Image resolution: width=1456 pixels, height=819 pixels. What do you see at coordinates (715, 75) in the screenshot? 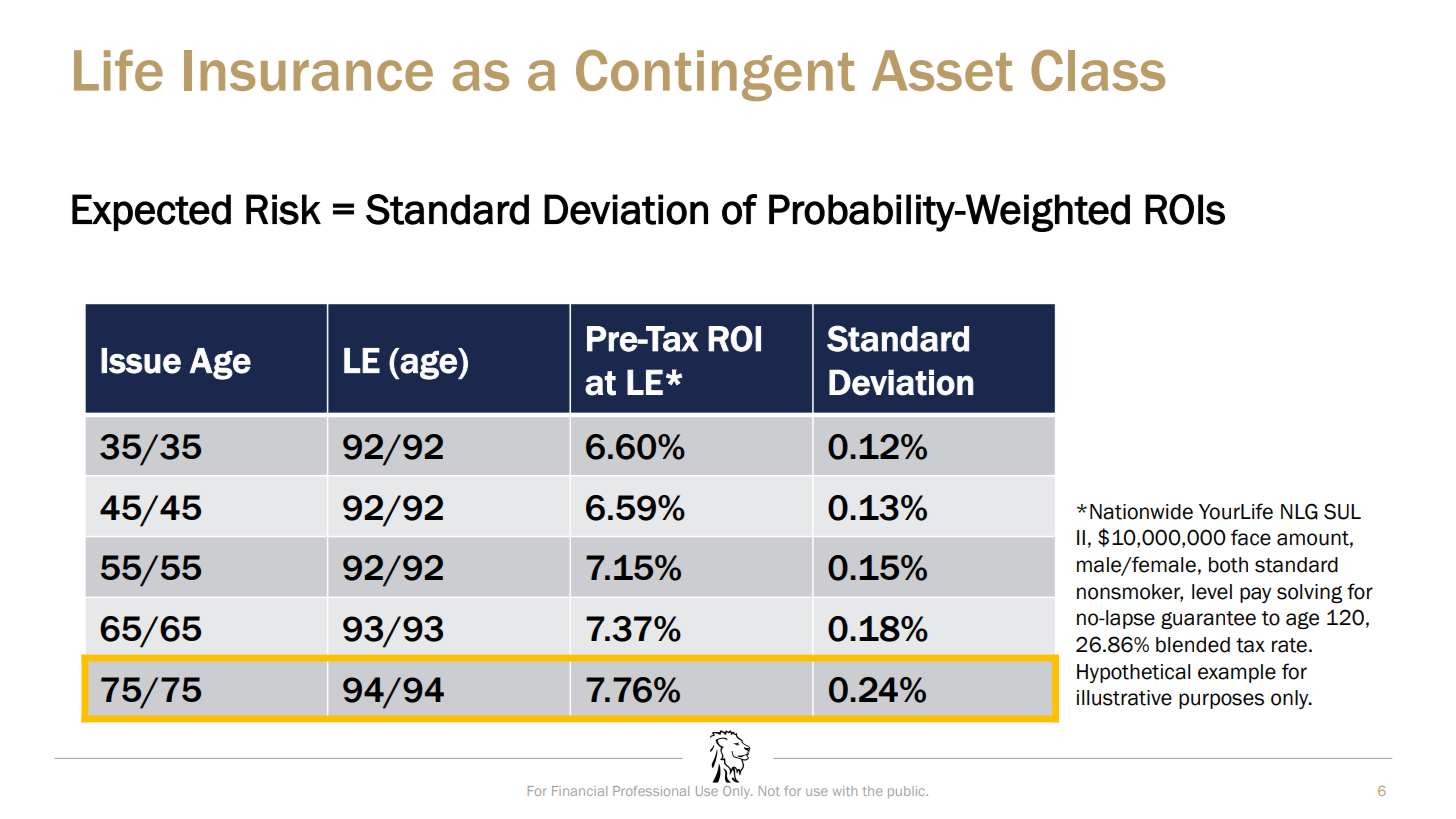
I see `Contingent` at bounding box center [715, 75].
